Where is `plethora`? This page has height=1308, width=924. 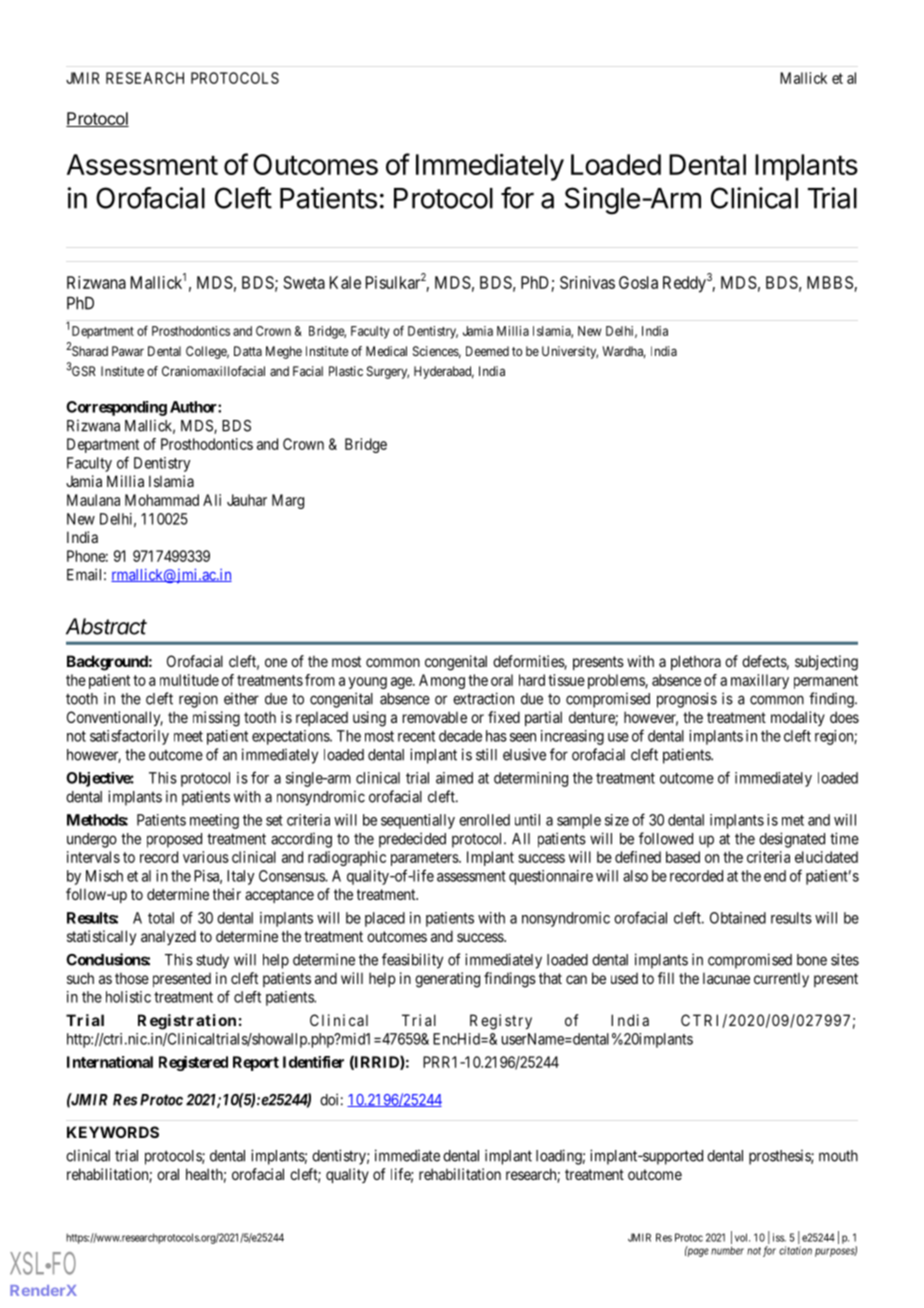 plethora is located at coordinates (696, 662).
